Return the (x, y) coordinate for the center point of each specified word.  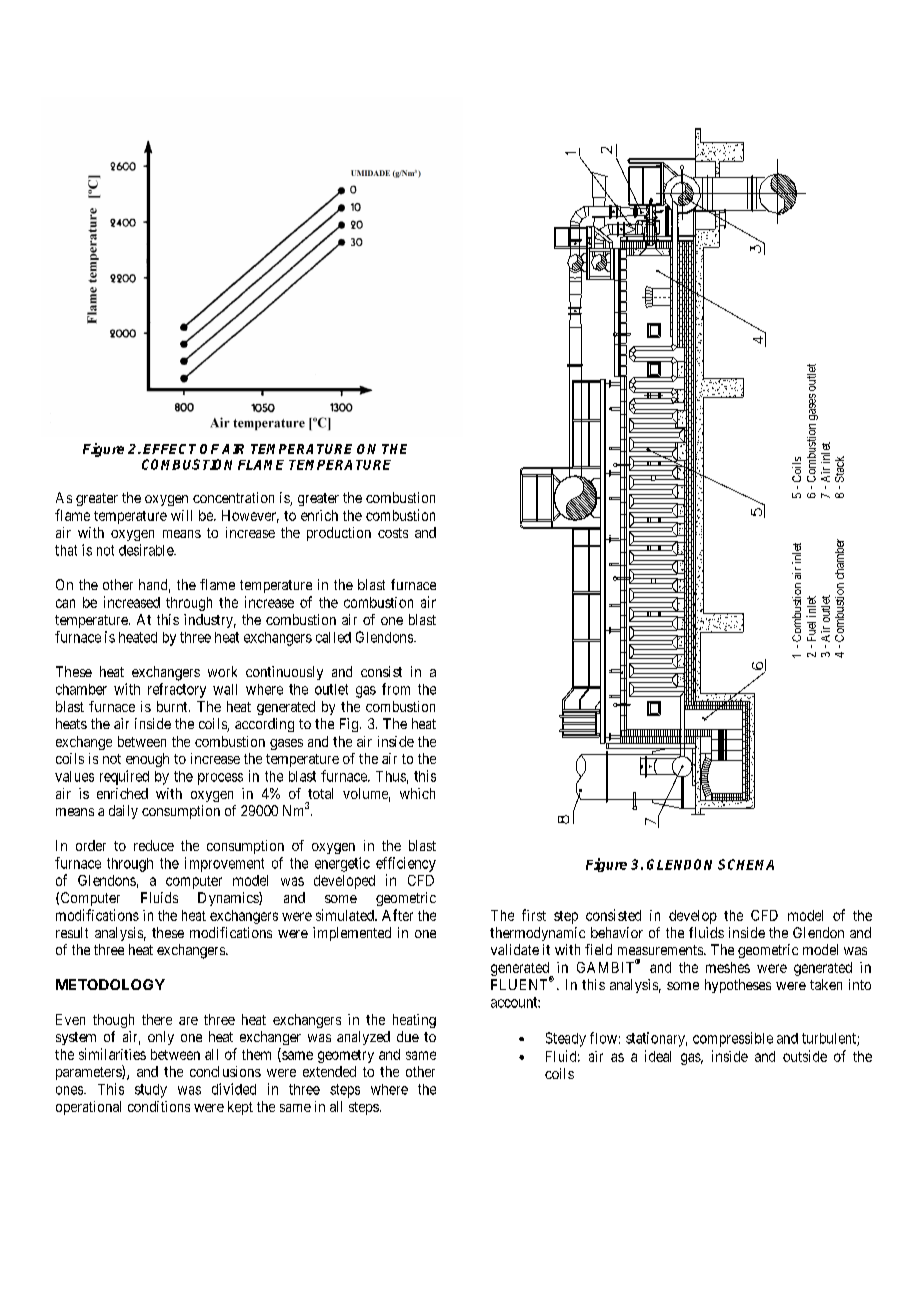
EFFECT (169, 449)
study (151, 1091)
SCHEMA (746, 864)
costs (393, 533)
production (339, 534)
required (124, 777)
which (417, 793)
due (408, 1036)
